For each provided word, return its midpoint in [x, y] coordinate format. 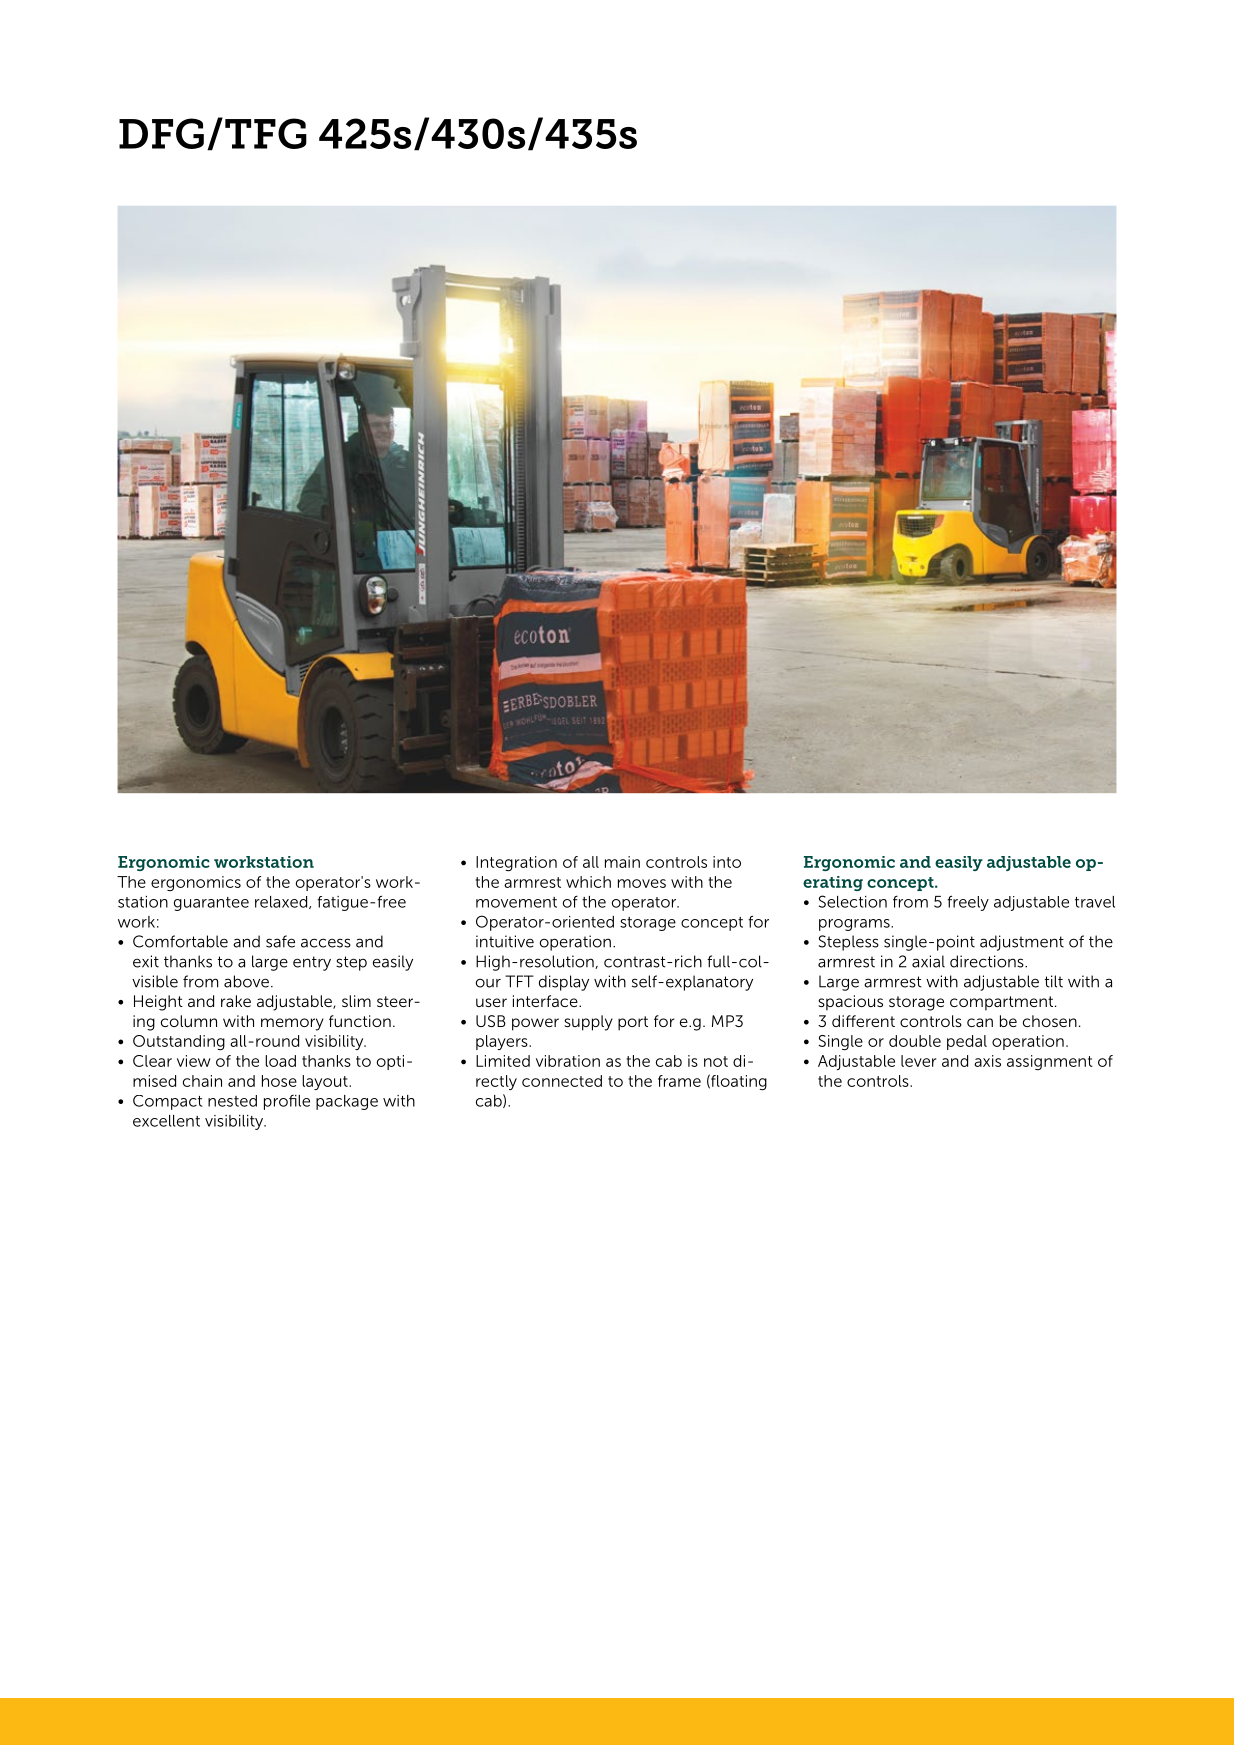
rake [236, 1001]
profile [287, 1102]
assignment [1050, 1063]
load [280, 1061]
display [564, 983]
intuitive [505, 941]
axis [987, 1061]
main [622, 862]
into [727, 862]
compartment [1003, 1003]
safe [280, 941]
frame [679, 1081]
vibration [568, 1061]
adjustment [1022, 943]
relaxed [282, 902]
